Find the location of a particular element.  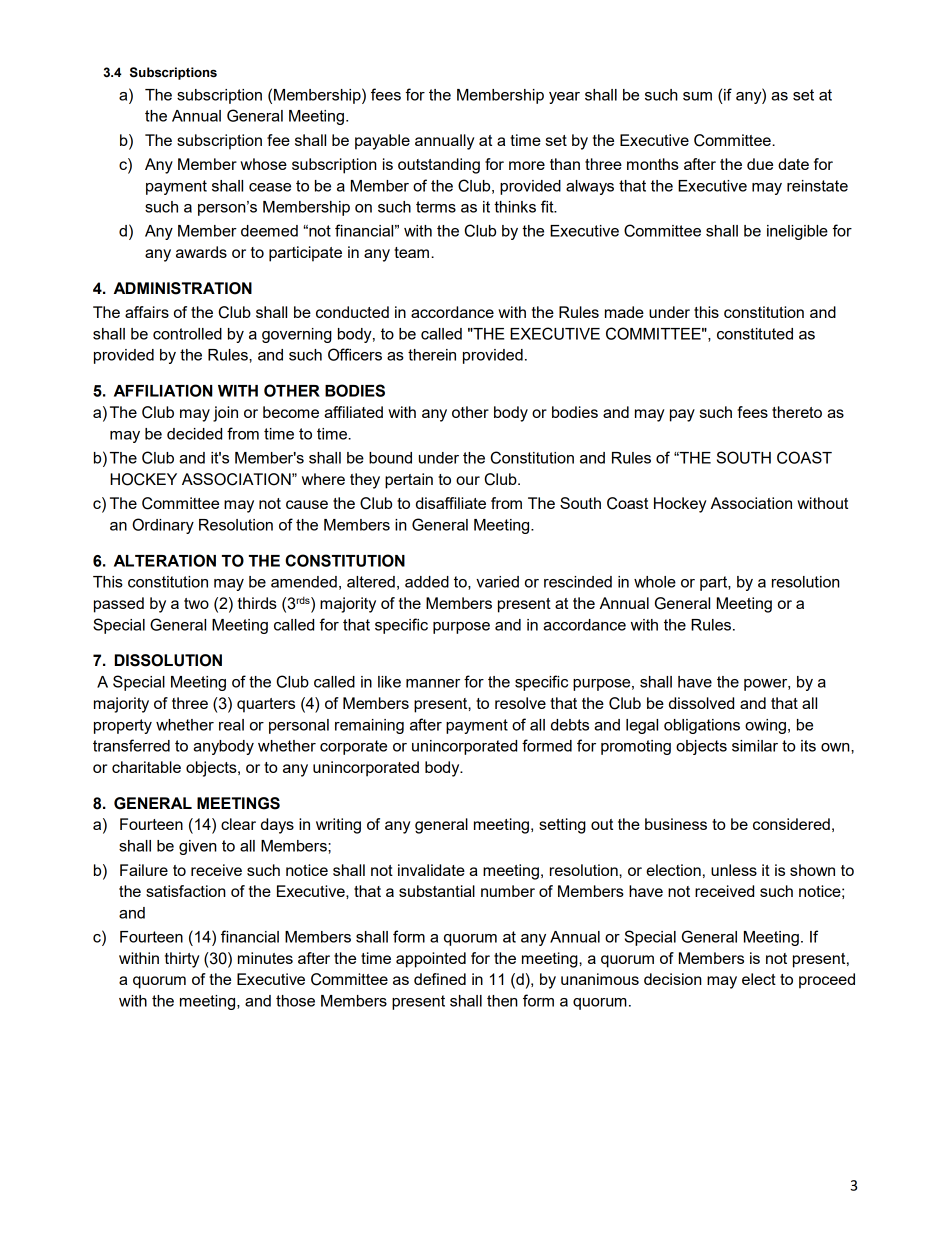

whose is located at coordinates (263, 164).
